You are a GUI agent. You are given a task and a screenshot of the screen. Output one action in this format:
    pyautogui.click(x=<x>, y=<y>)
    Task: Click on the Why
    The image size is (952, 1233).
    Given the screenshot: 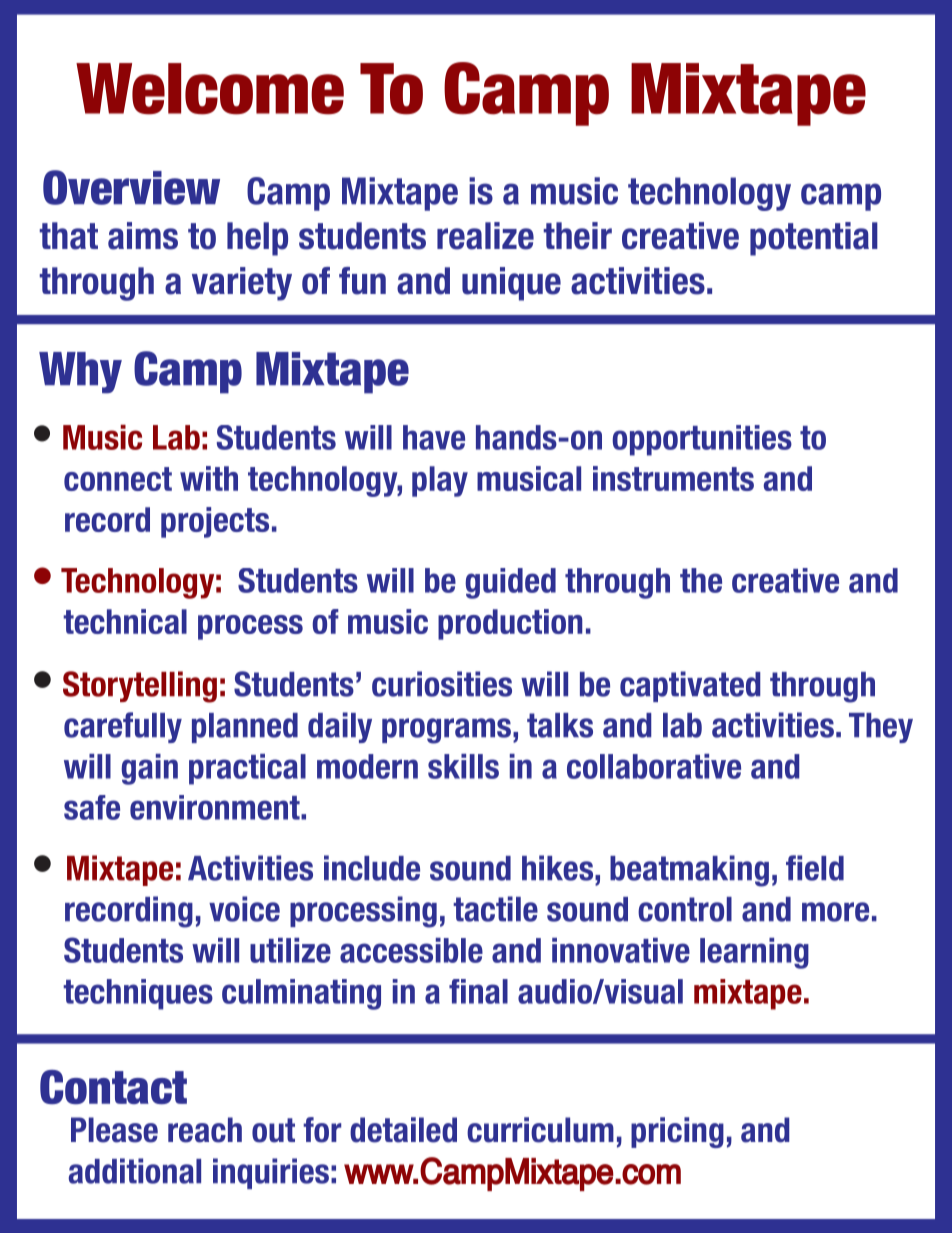 What is the action you would take?
    pyautogui.click(x=80, y=373)
